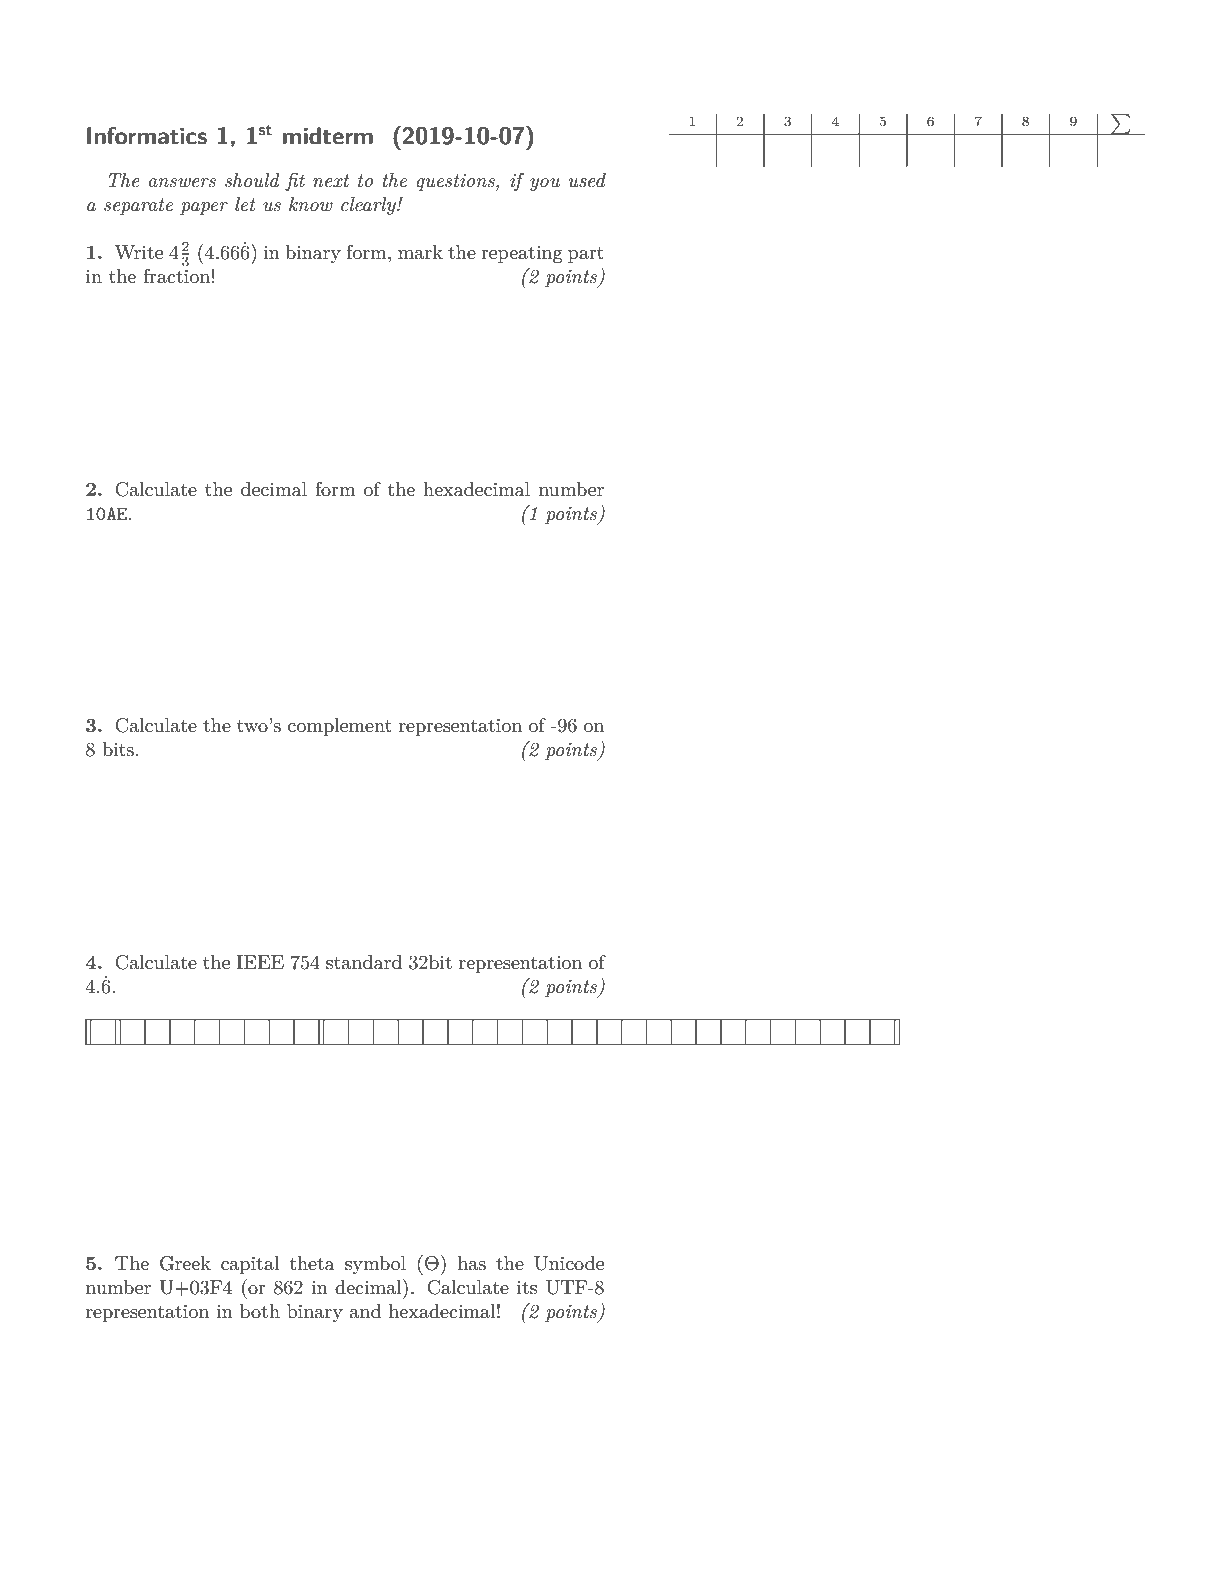 This screenshot has width=1230, height=1592. Describe the element at coordinates (118, 749) in the screenshot. I see `bits` at that location.
